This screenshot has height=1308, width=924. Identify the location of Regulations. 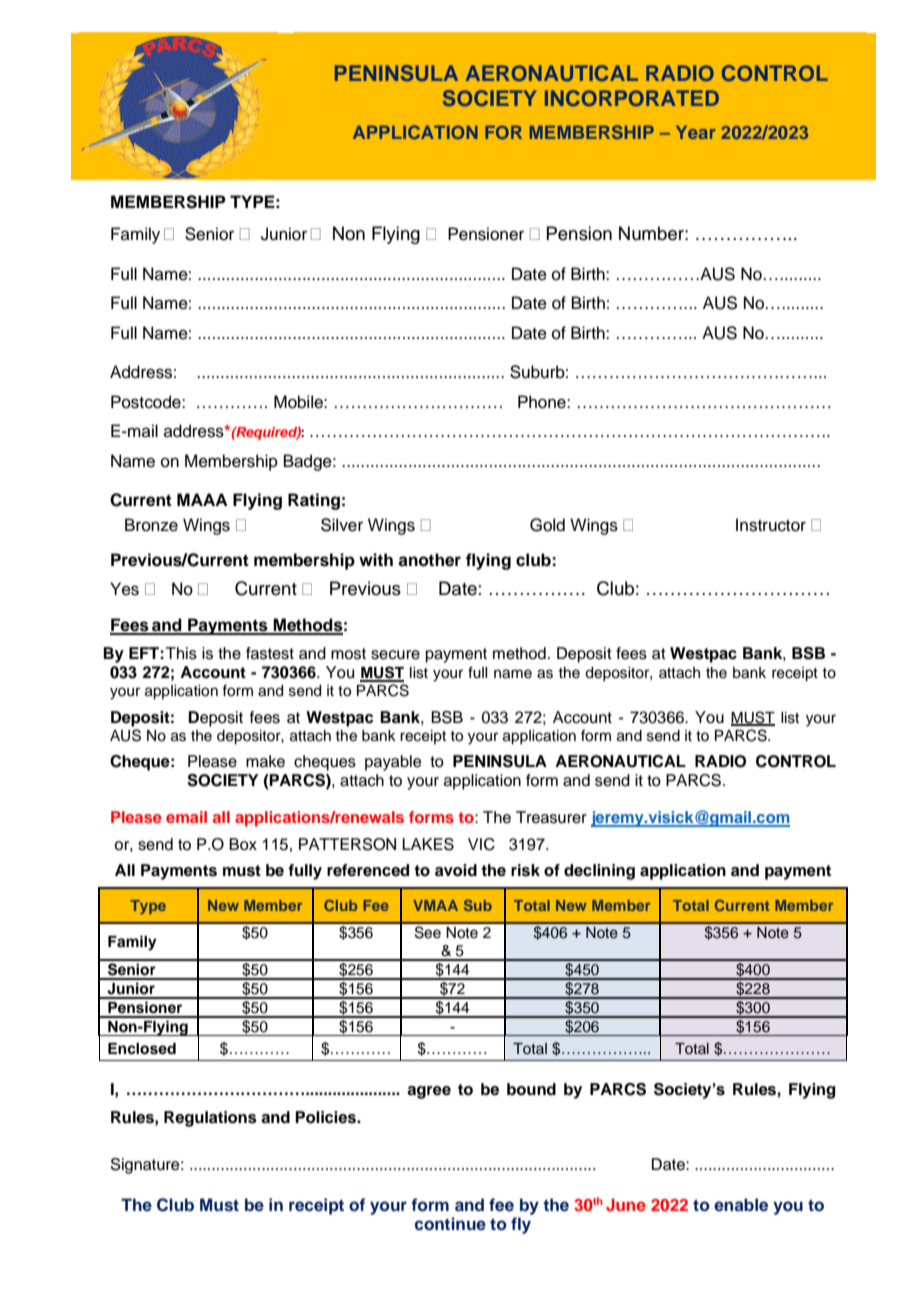
(210, 1119).
